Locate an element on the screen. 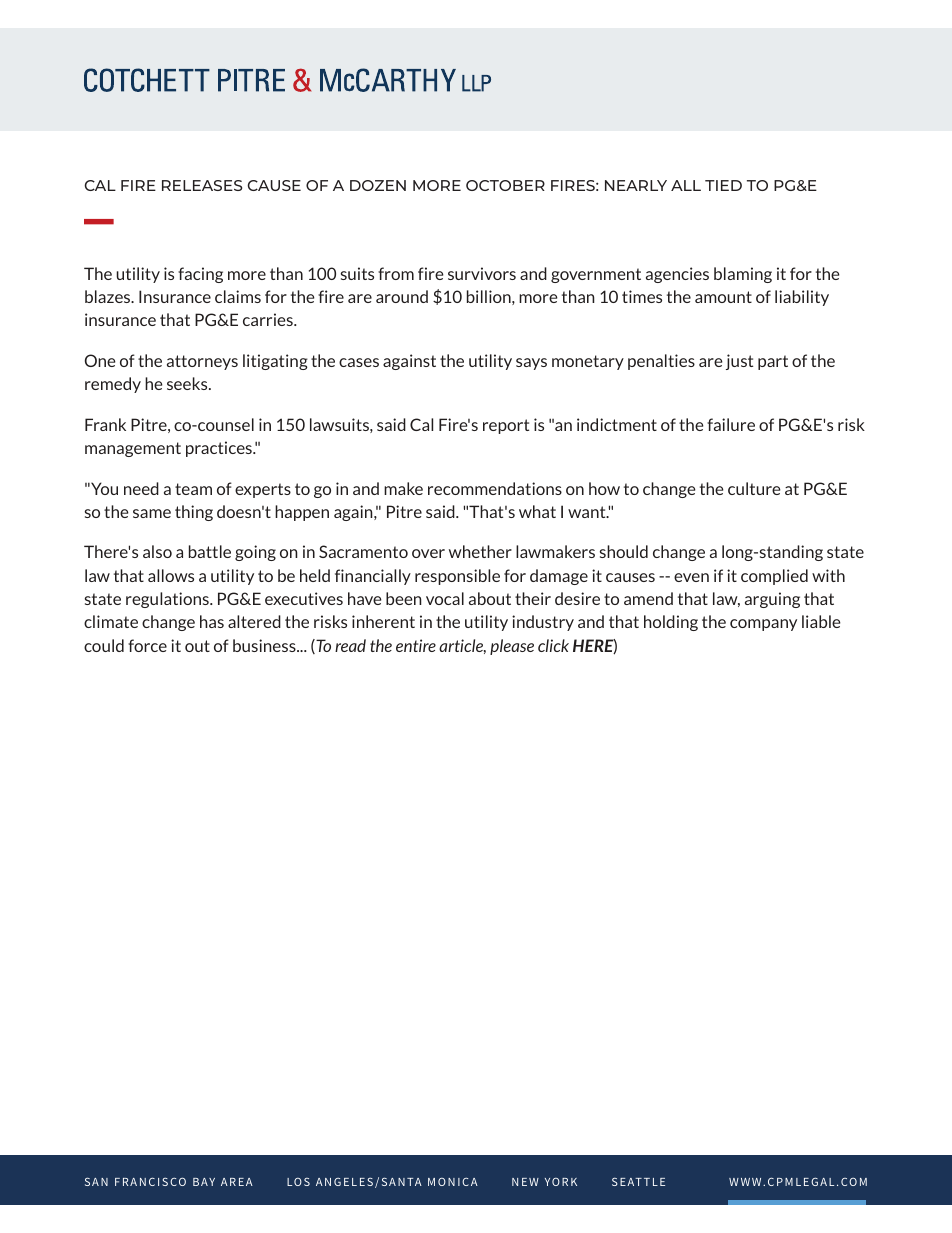  NEW is located at coordinates (525, 1182).
